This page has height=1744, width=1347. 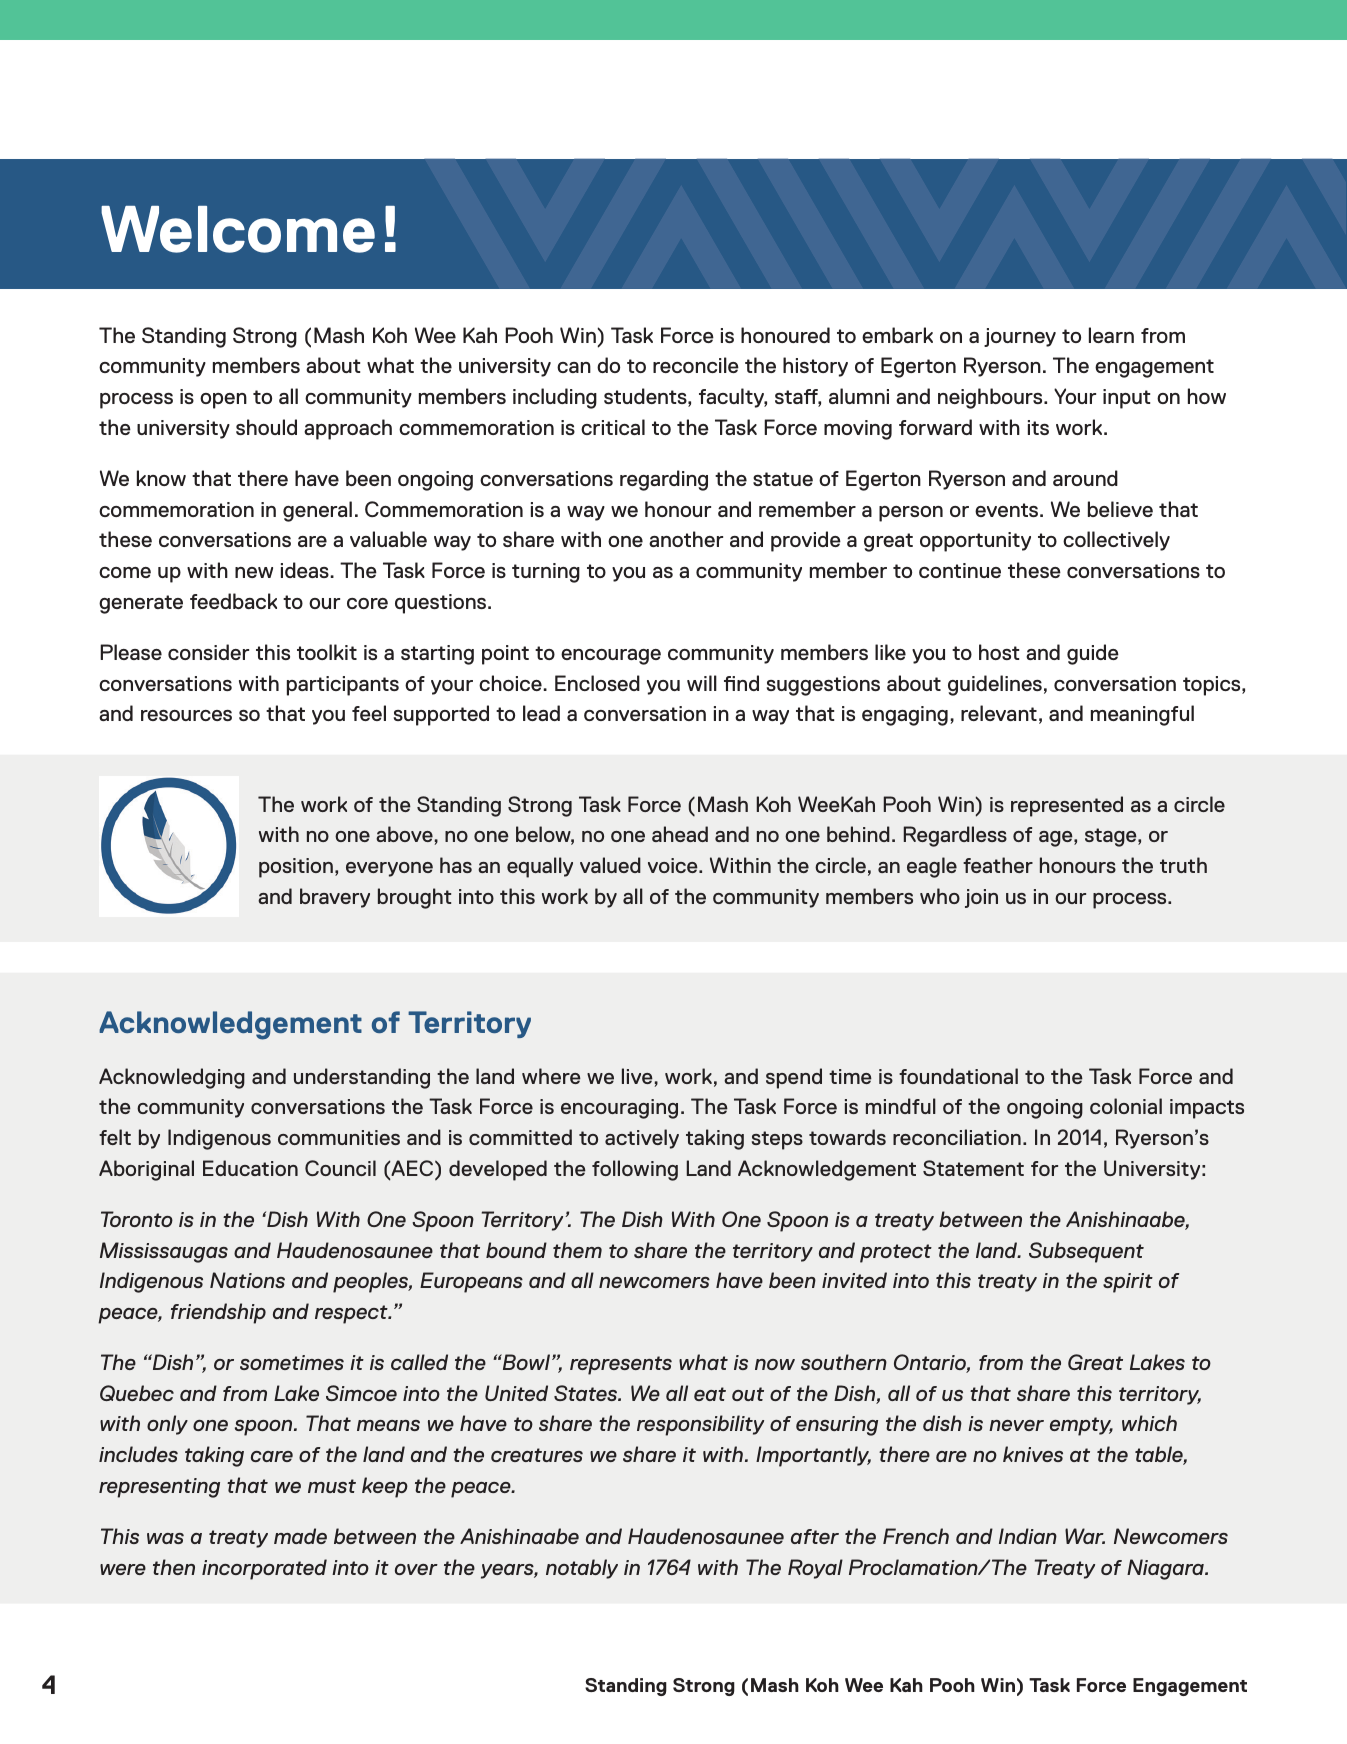 What do you see at coordinates (674, 865) in the page?
I see `voice` at bounding box center [674, 865].
